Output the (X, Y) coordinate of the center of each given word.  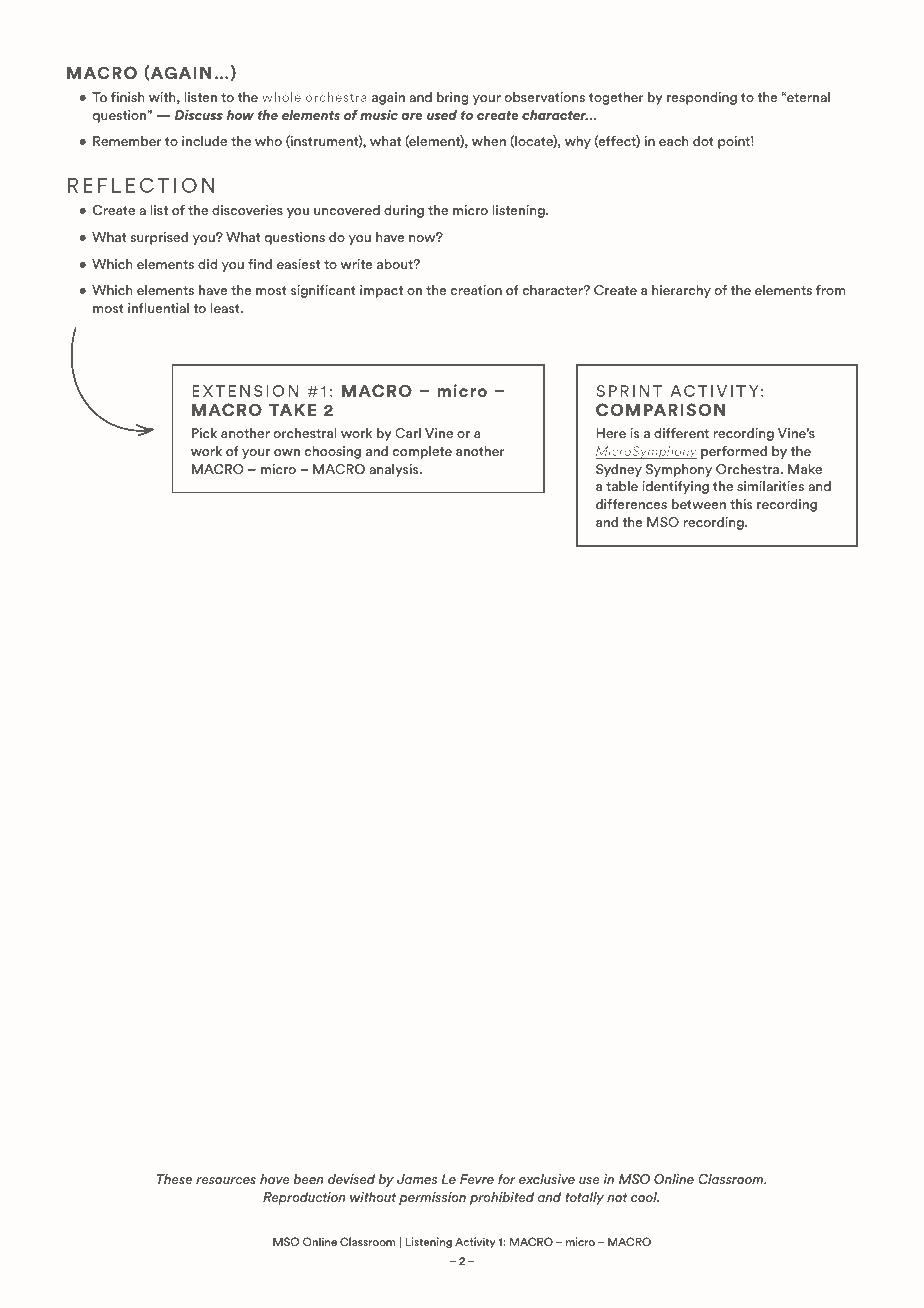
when (489, 141)
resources (226, 1180)
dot (703, 141)
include (204, 141)
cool (645, 1197)
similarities (770, 486)
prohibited (502, 1198)
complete (422, 452)
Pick (204, 433)
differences (631, 504)
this (741, 504)
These (174, 1179)
